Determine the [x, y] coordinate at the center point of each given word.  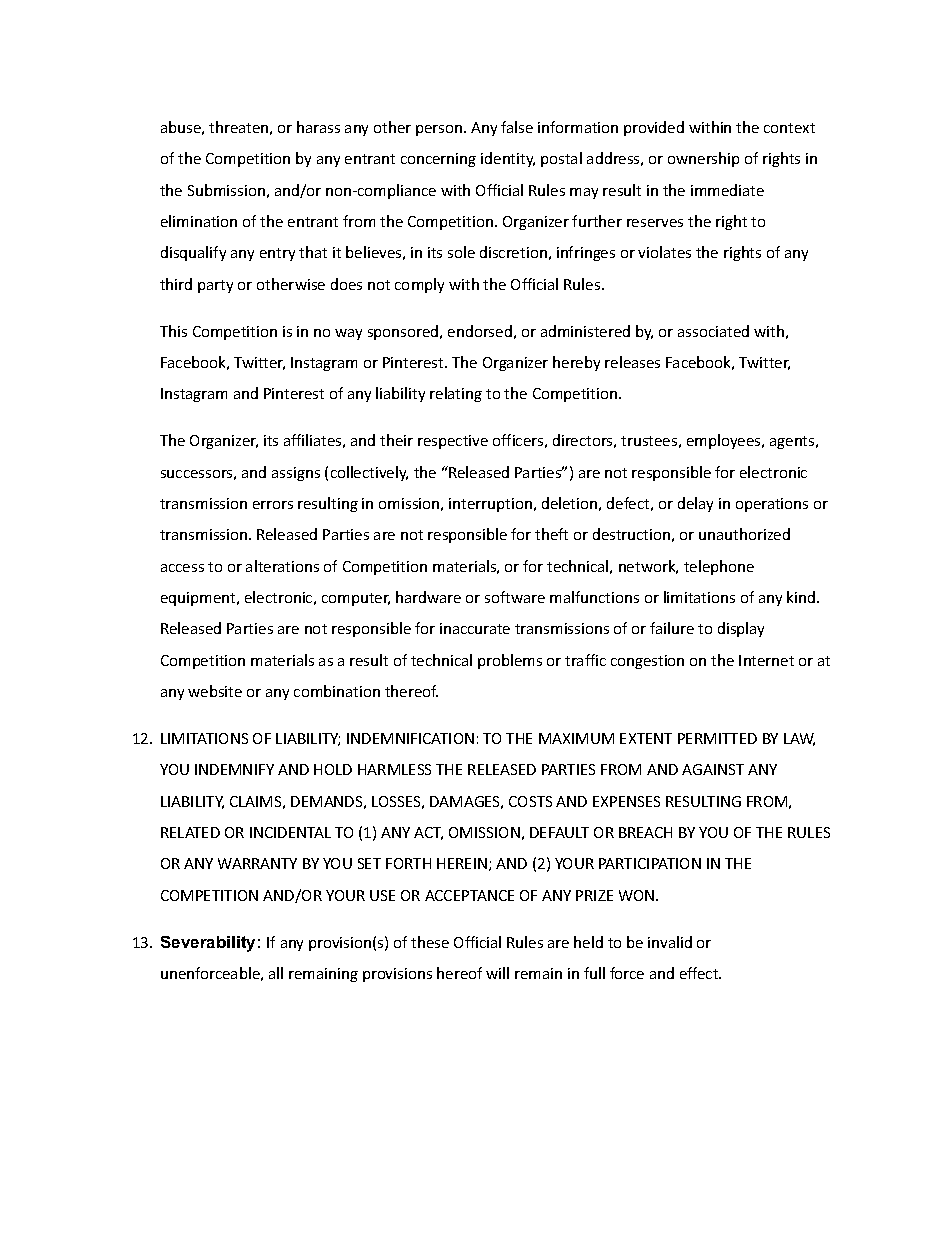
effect [700, 973]
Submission [226, 190]
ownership [703, 159]
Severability [208, 944]
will [497, 973]
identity [508, 159]
